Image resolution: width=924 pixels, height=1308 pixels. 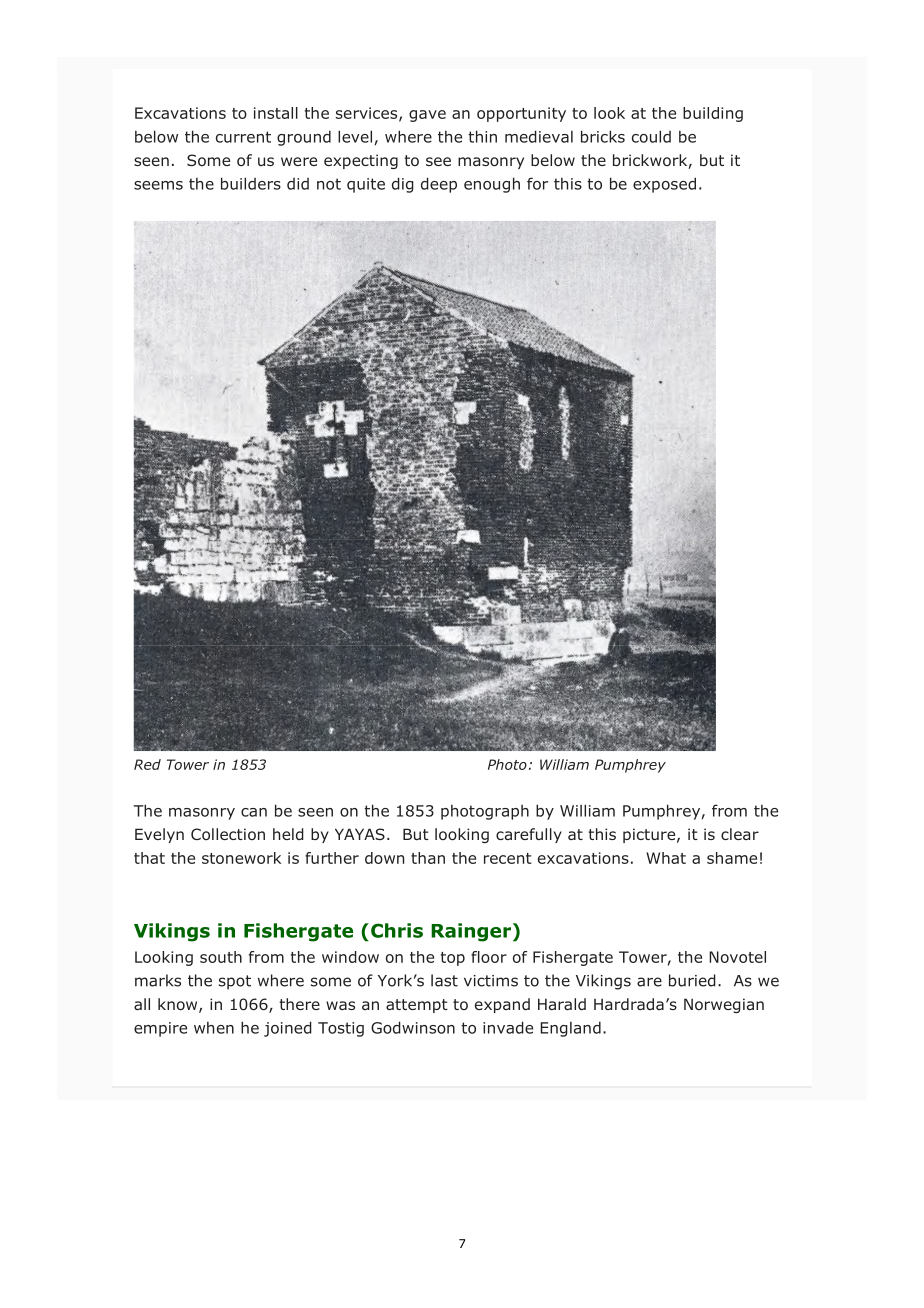 What do you see at coordinates (251, 183) in the screenshot?
I see `builders` at bounding box center [251, 183].
